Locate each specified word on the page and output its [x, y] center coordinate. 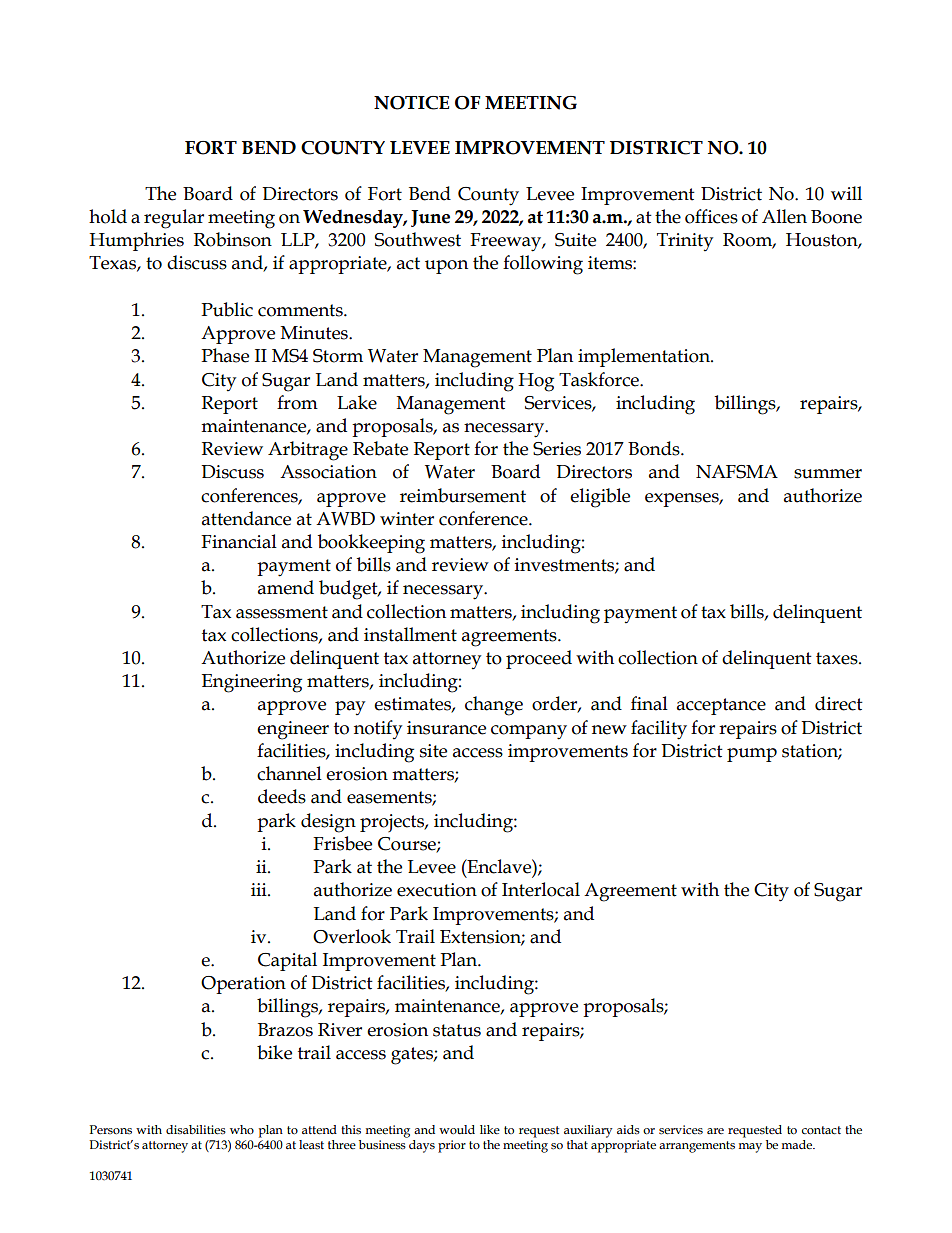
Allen [784, 216]
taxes [838, 658]
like [490, 1129]
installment [410, 634]
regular [174, 219]
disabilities [196, 1130]
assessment [282, 612]
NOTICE [412, 103]
